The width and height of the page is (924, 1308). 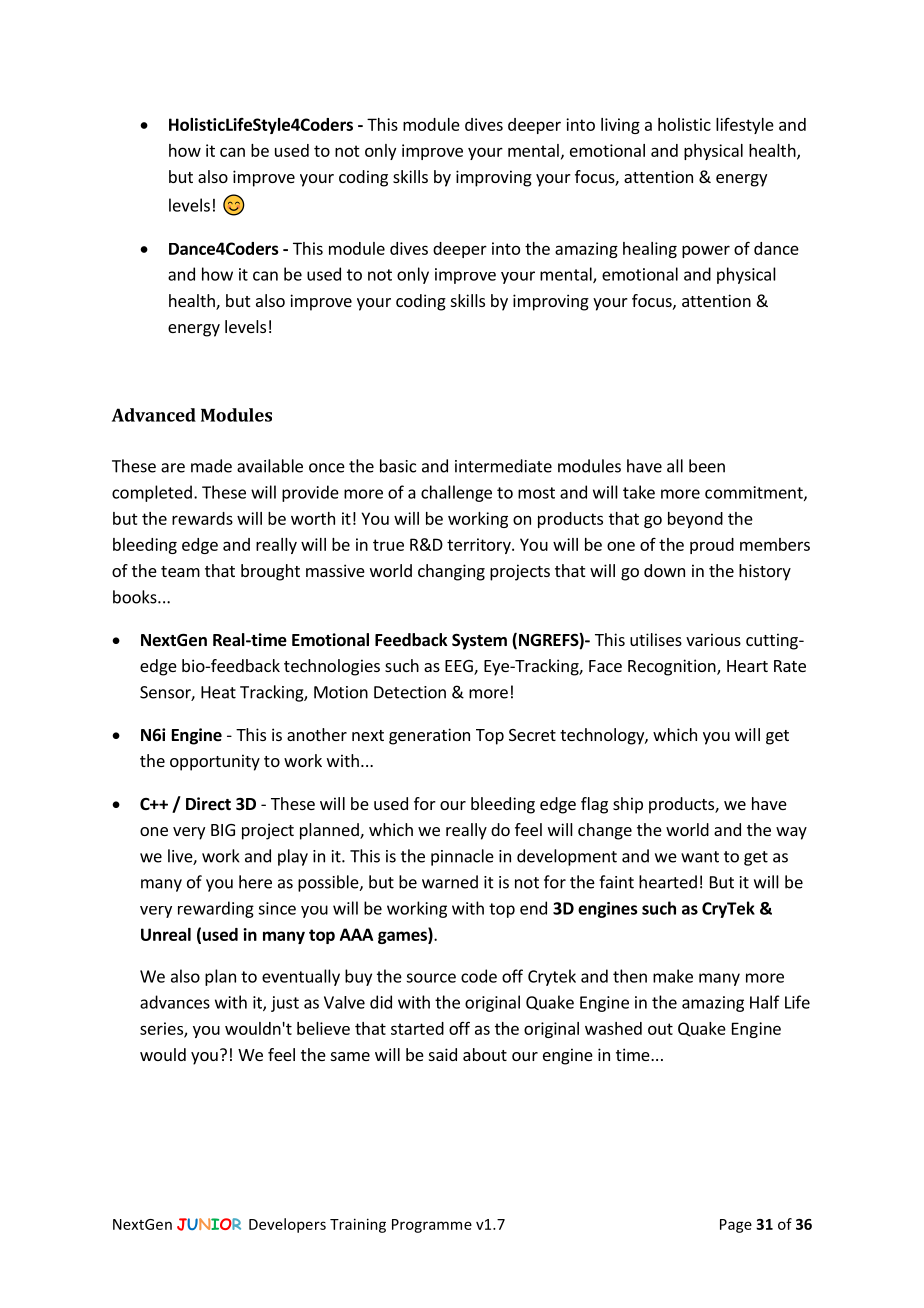 I want to click on JUNIOR, so click(x=209, y=1224).
